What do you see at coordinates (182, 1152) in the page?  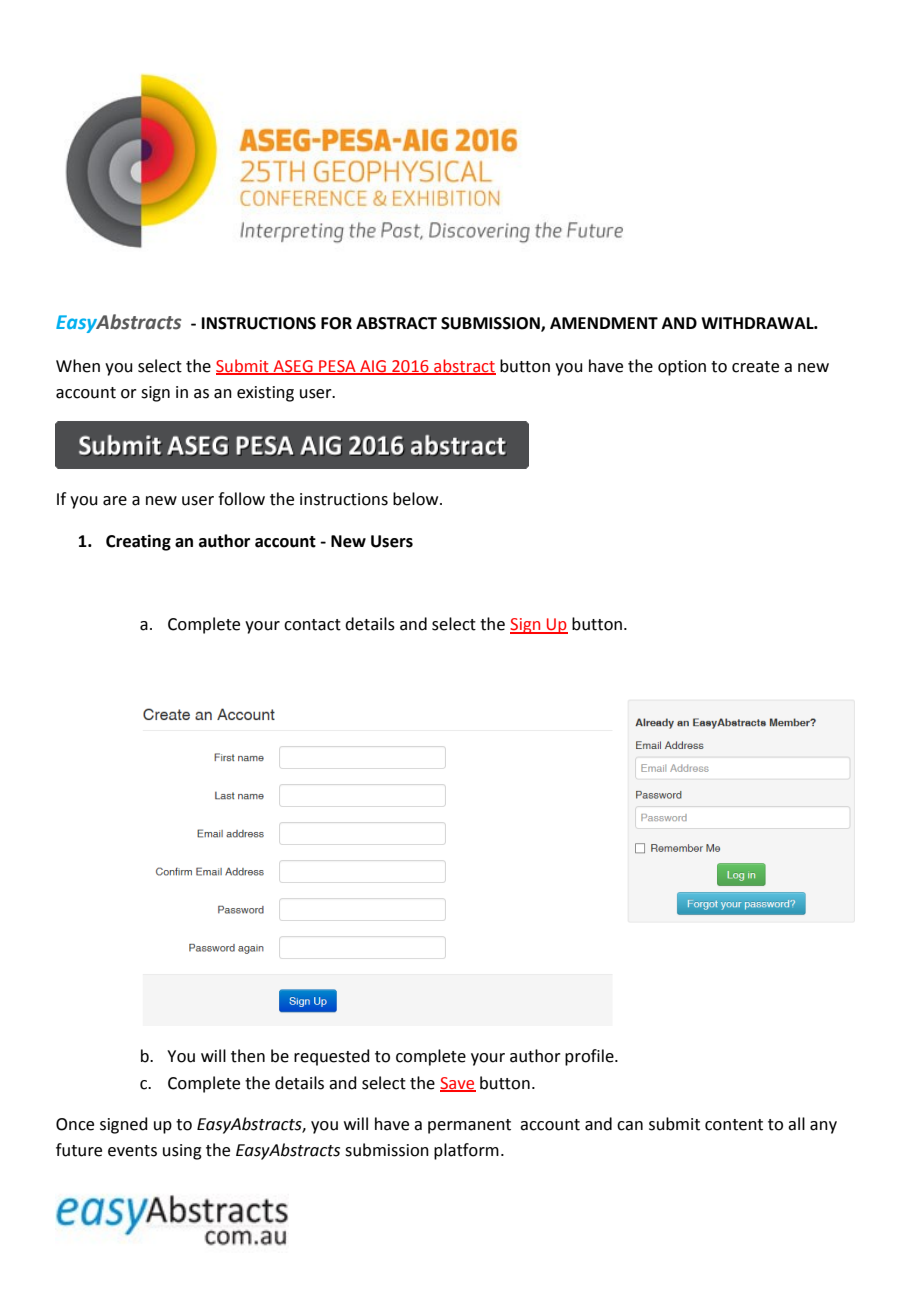 I see `using` at bounding box center [182, 1152].
